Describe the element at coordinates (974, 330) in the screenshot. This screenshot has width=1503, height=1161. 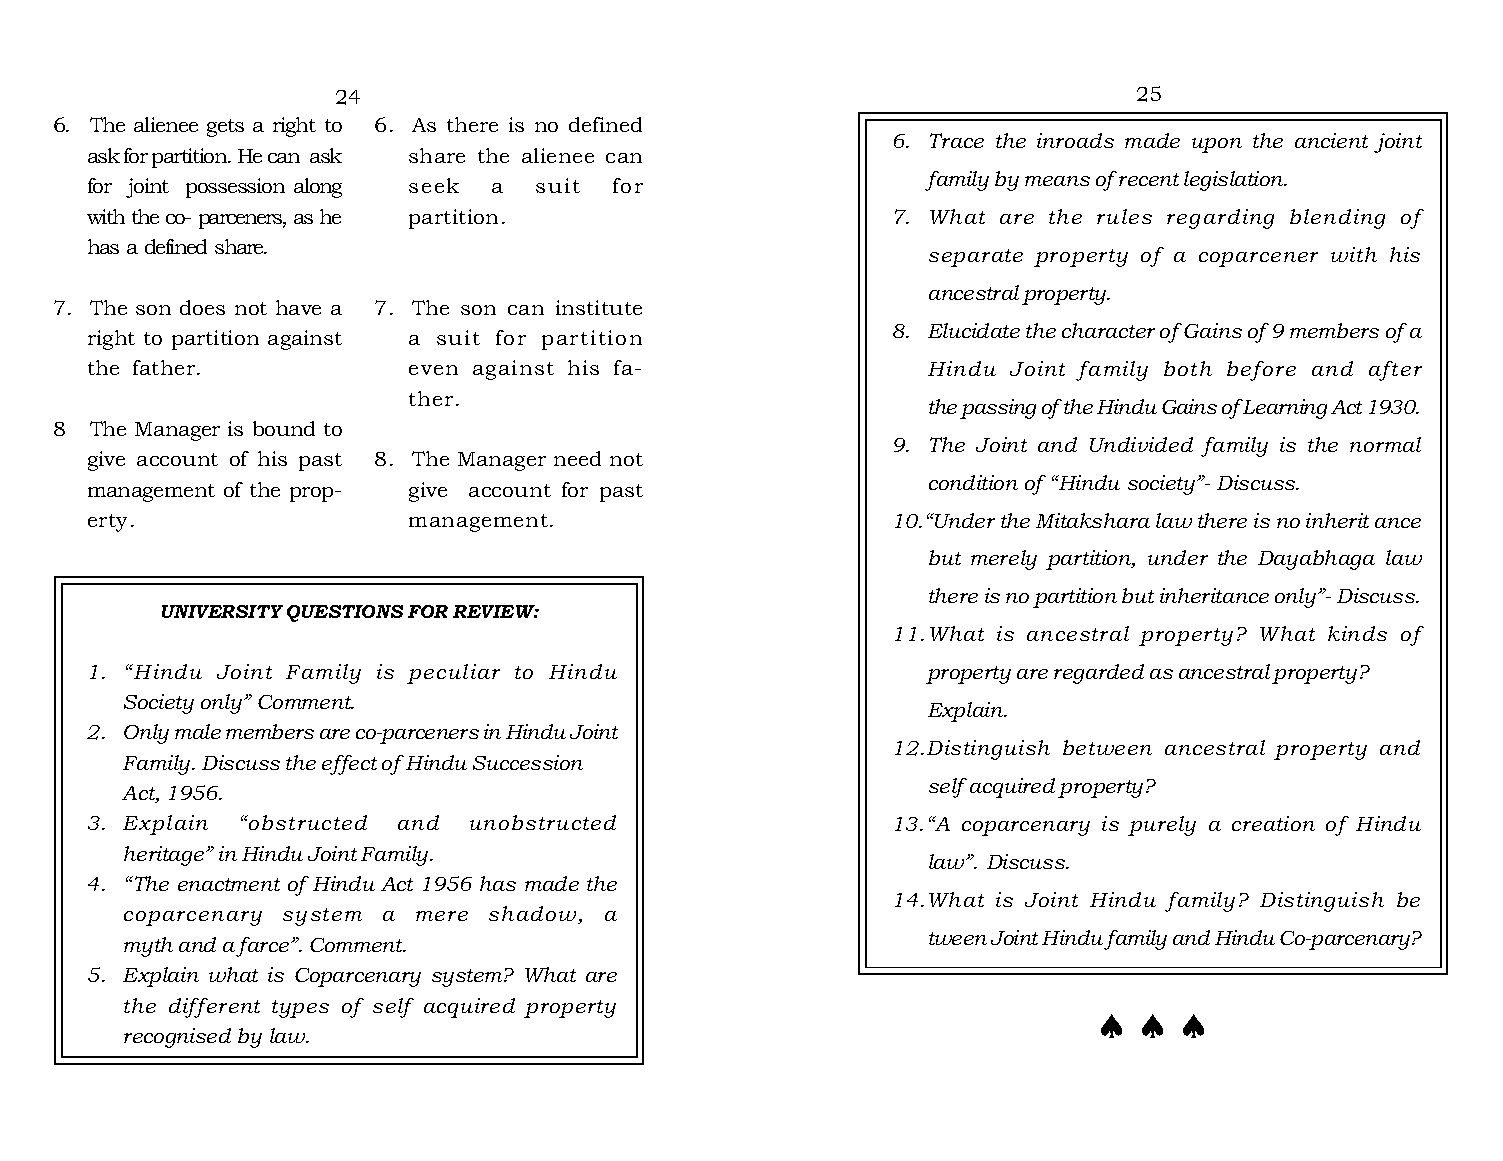
I see `Elucidate` at that location.
